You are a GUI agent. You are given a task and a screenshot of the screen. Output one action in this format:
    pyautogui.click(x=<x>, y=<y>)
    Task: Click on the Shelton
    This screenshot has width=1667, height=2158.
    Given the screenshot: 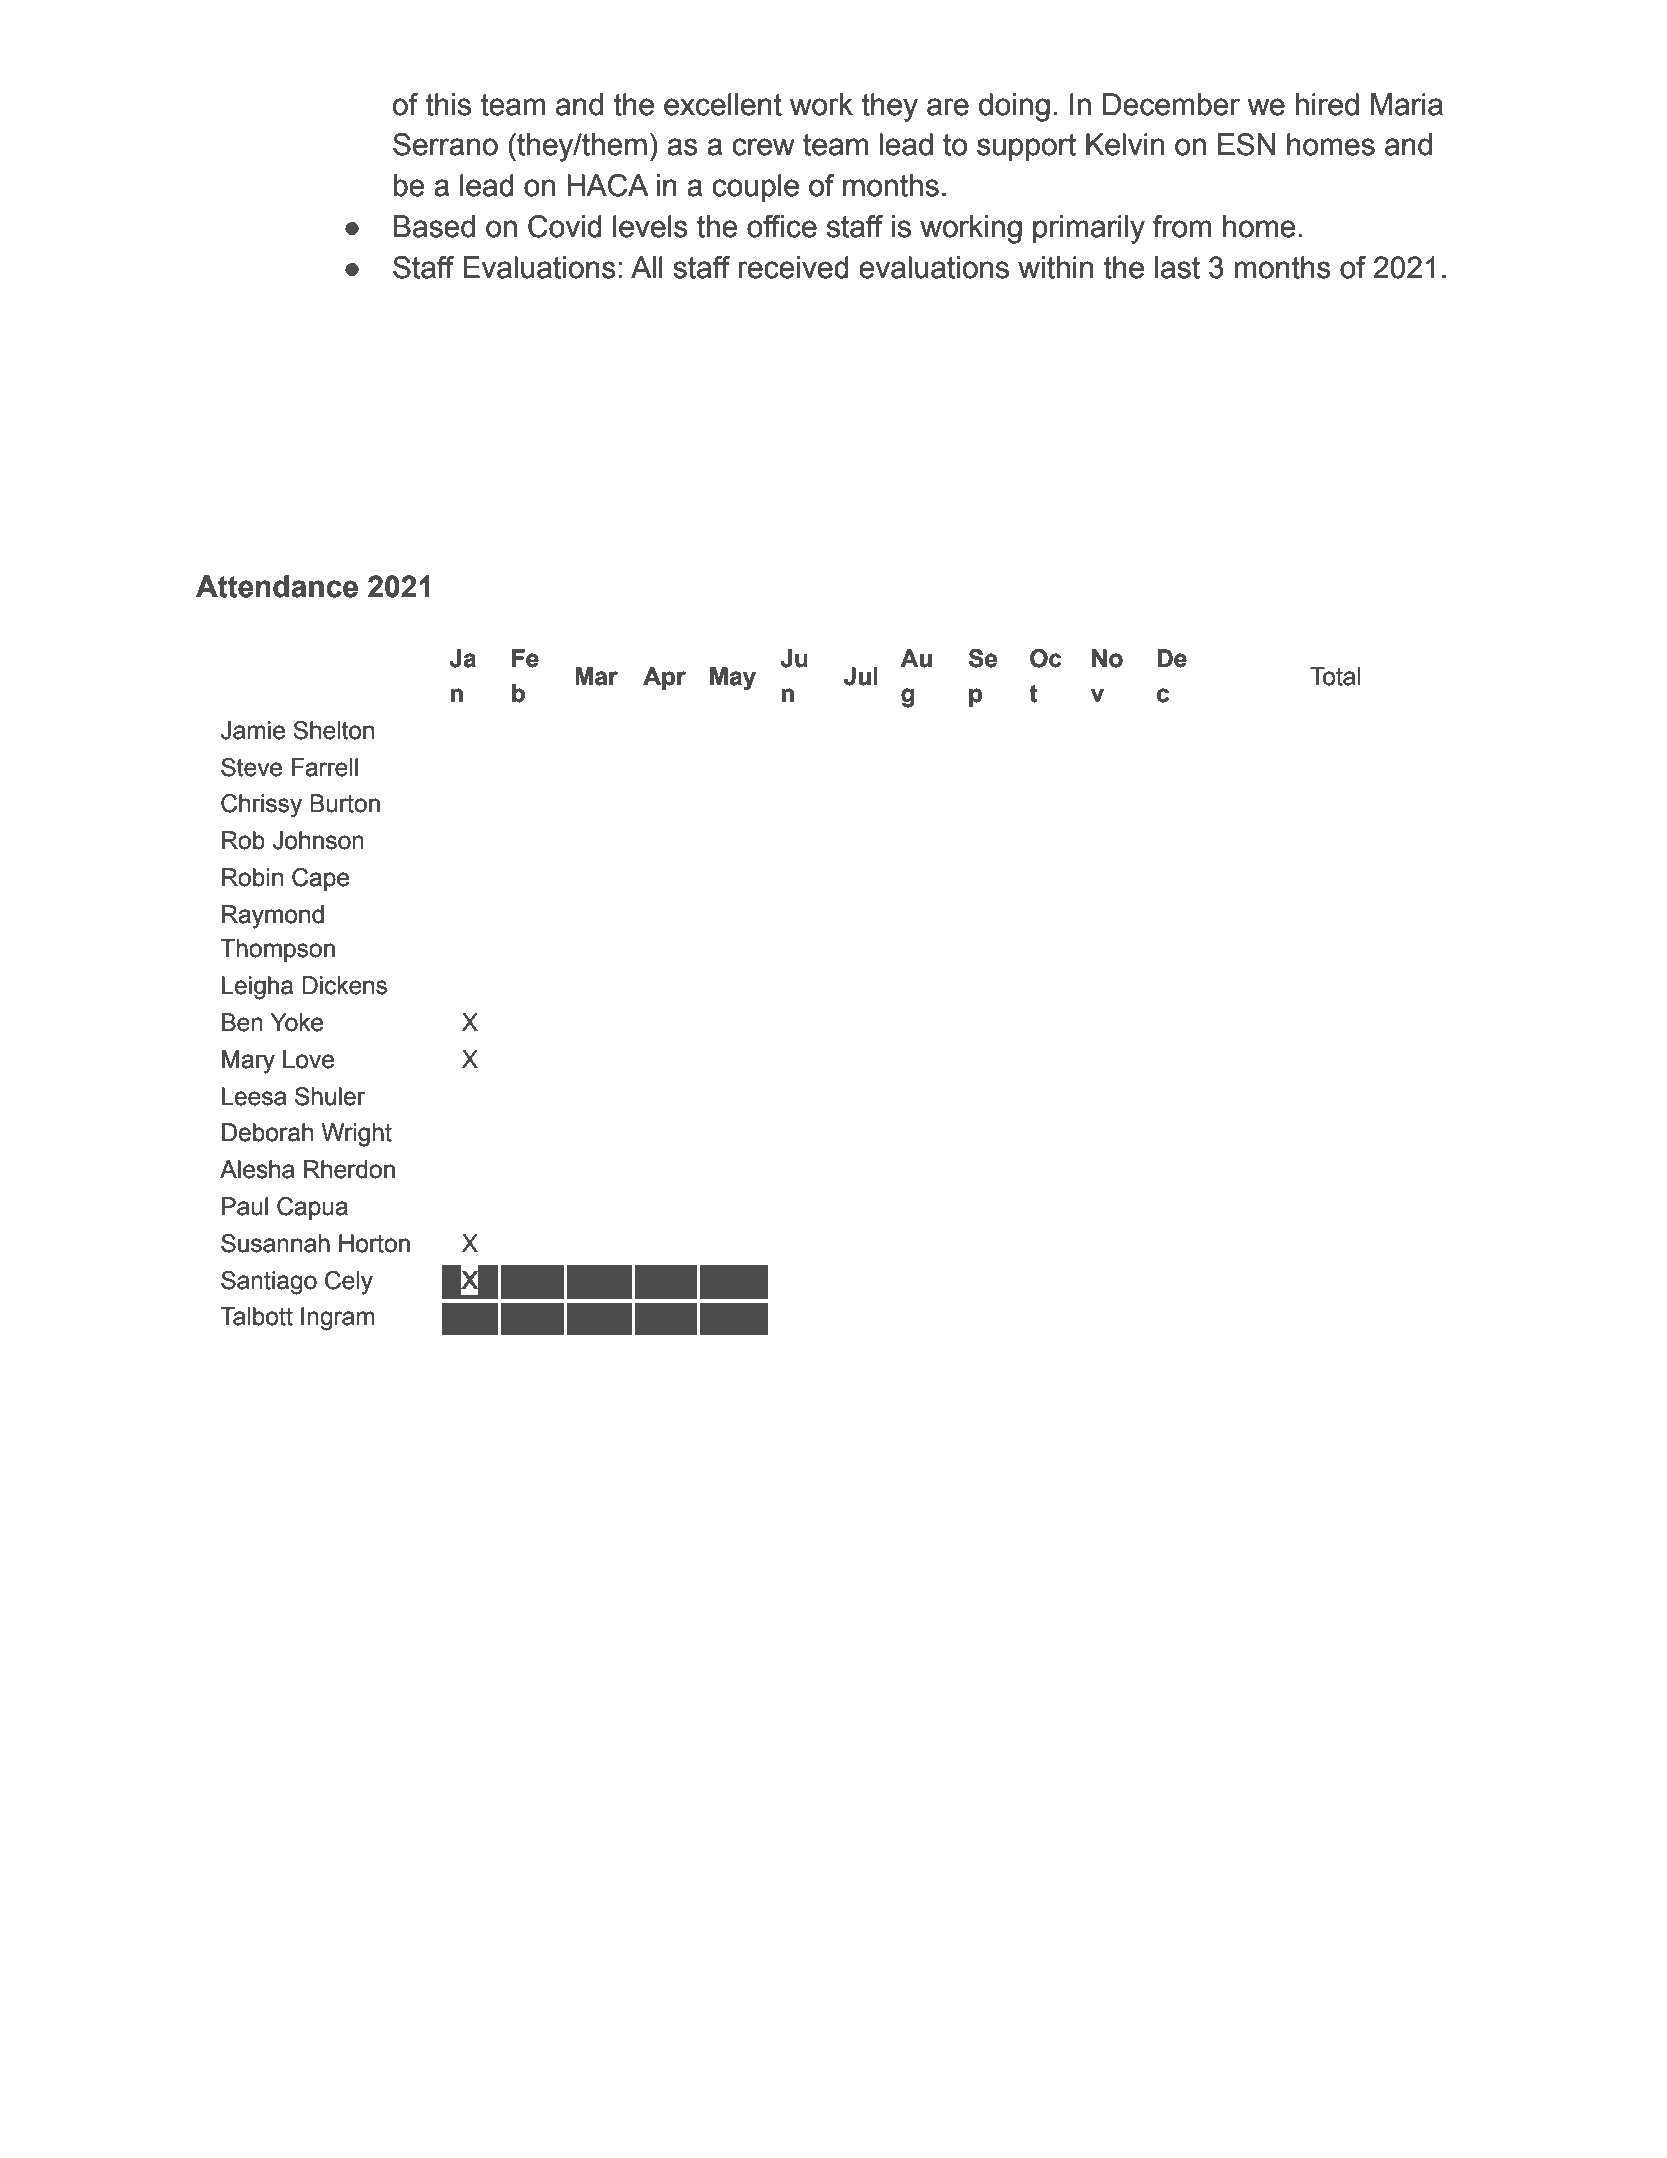 What is the action you would take?
    pyautogui.click(x=333, y=730)
